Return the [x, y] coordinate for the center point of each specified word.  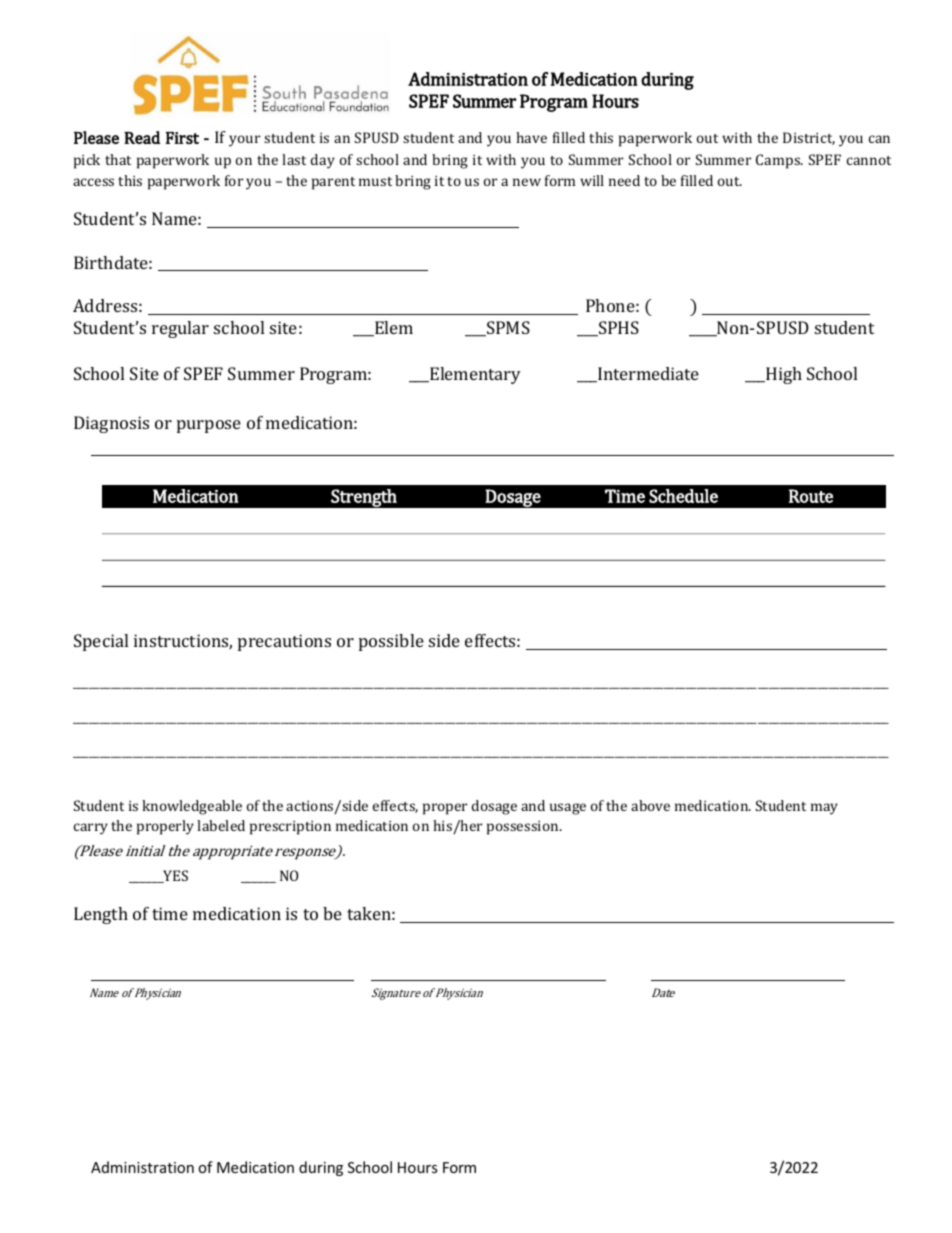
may [824, 809]
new [527, 182]
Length [101, 915]
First [182, 138]
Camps [779, 161]
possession [524, 828]
